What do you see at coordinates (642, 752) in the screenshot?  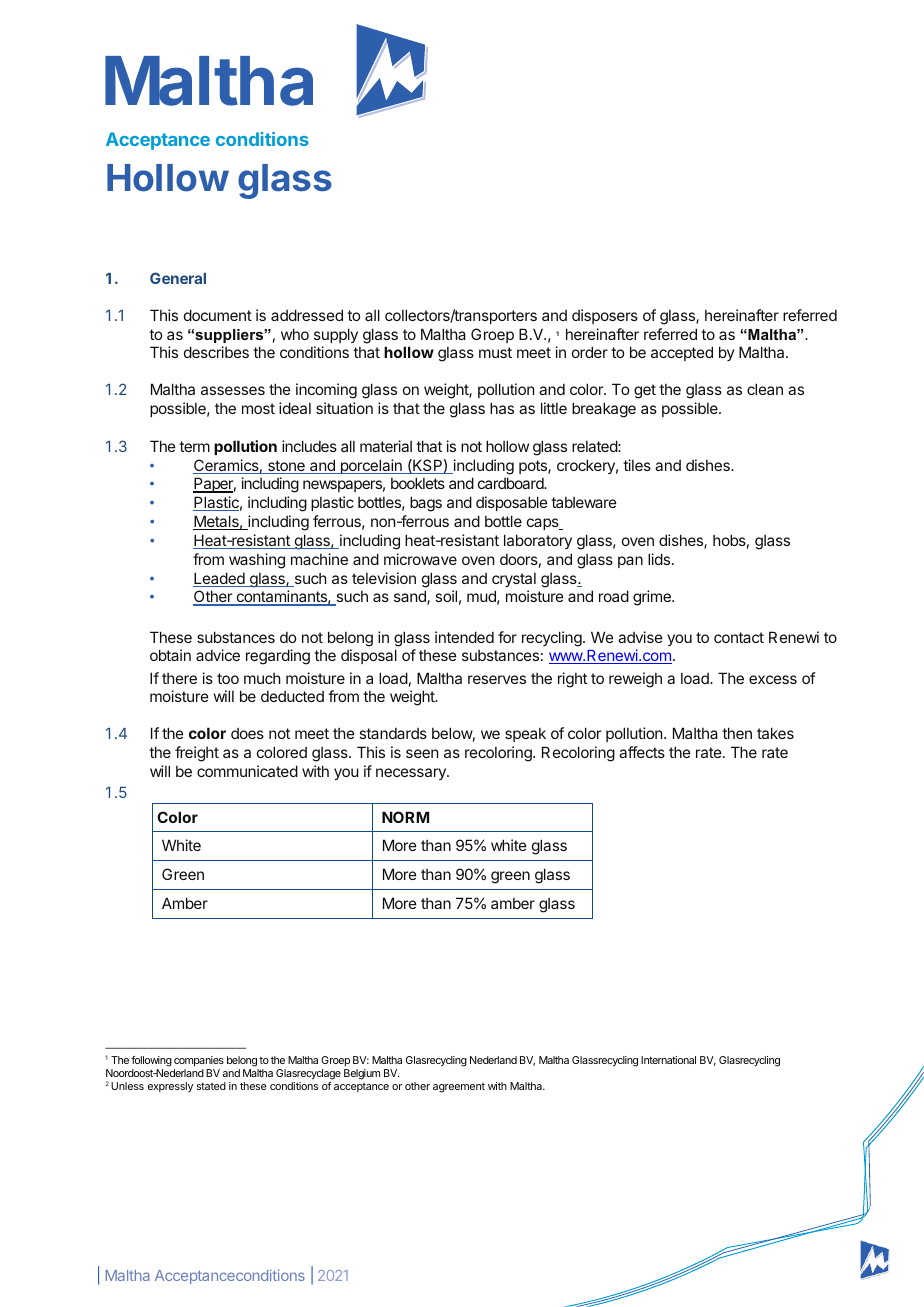 I see `affects` at bounding box center [642, 752].
